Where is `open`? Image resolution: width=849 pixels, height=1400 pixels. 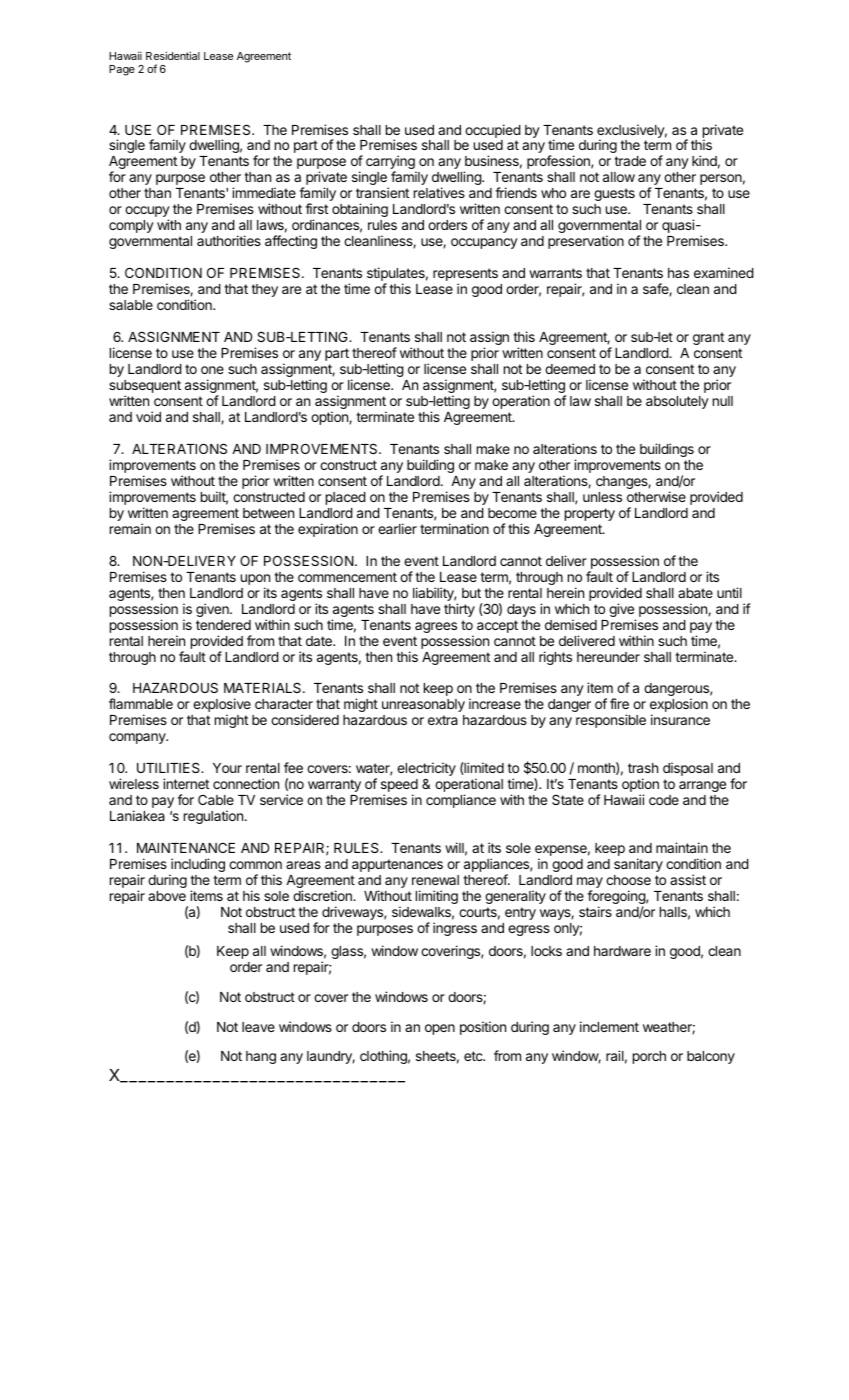 open is located at coordinates (440, 1029).
